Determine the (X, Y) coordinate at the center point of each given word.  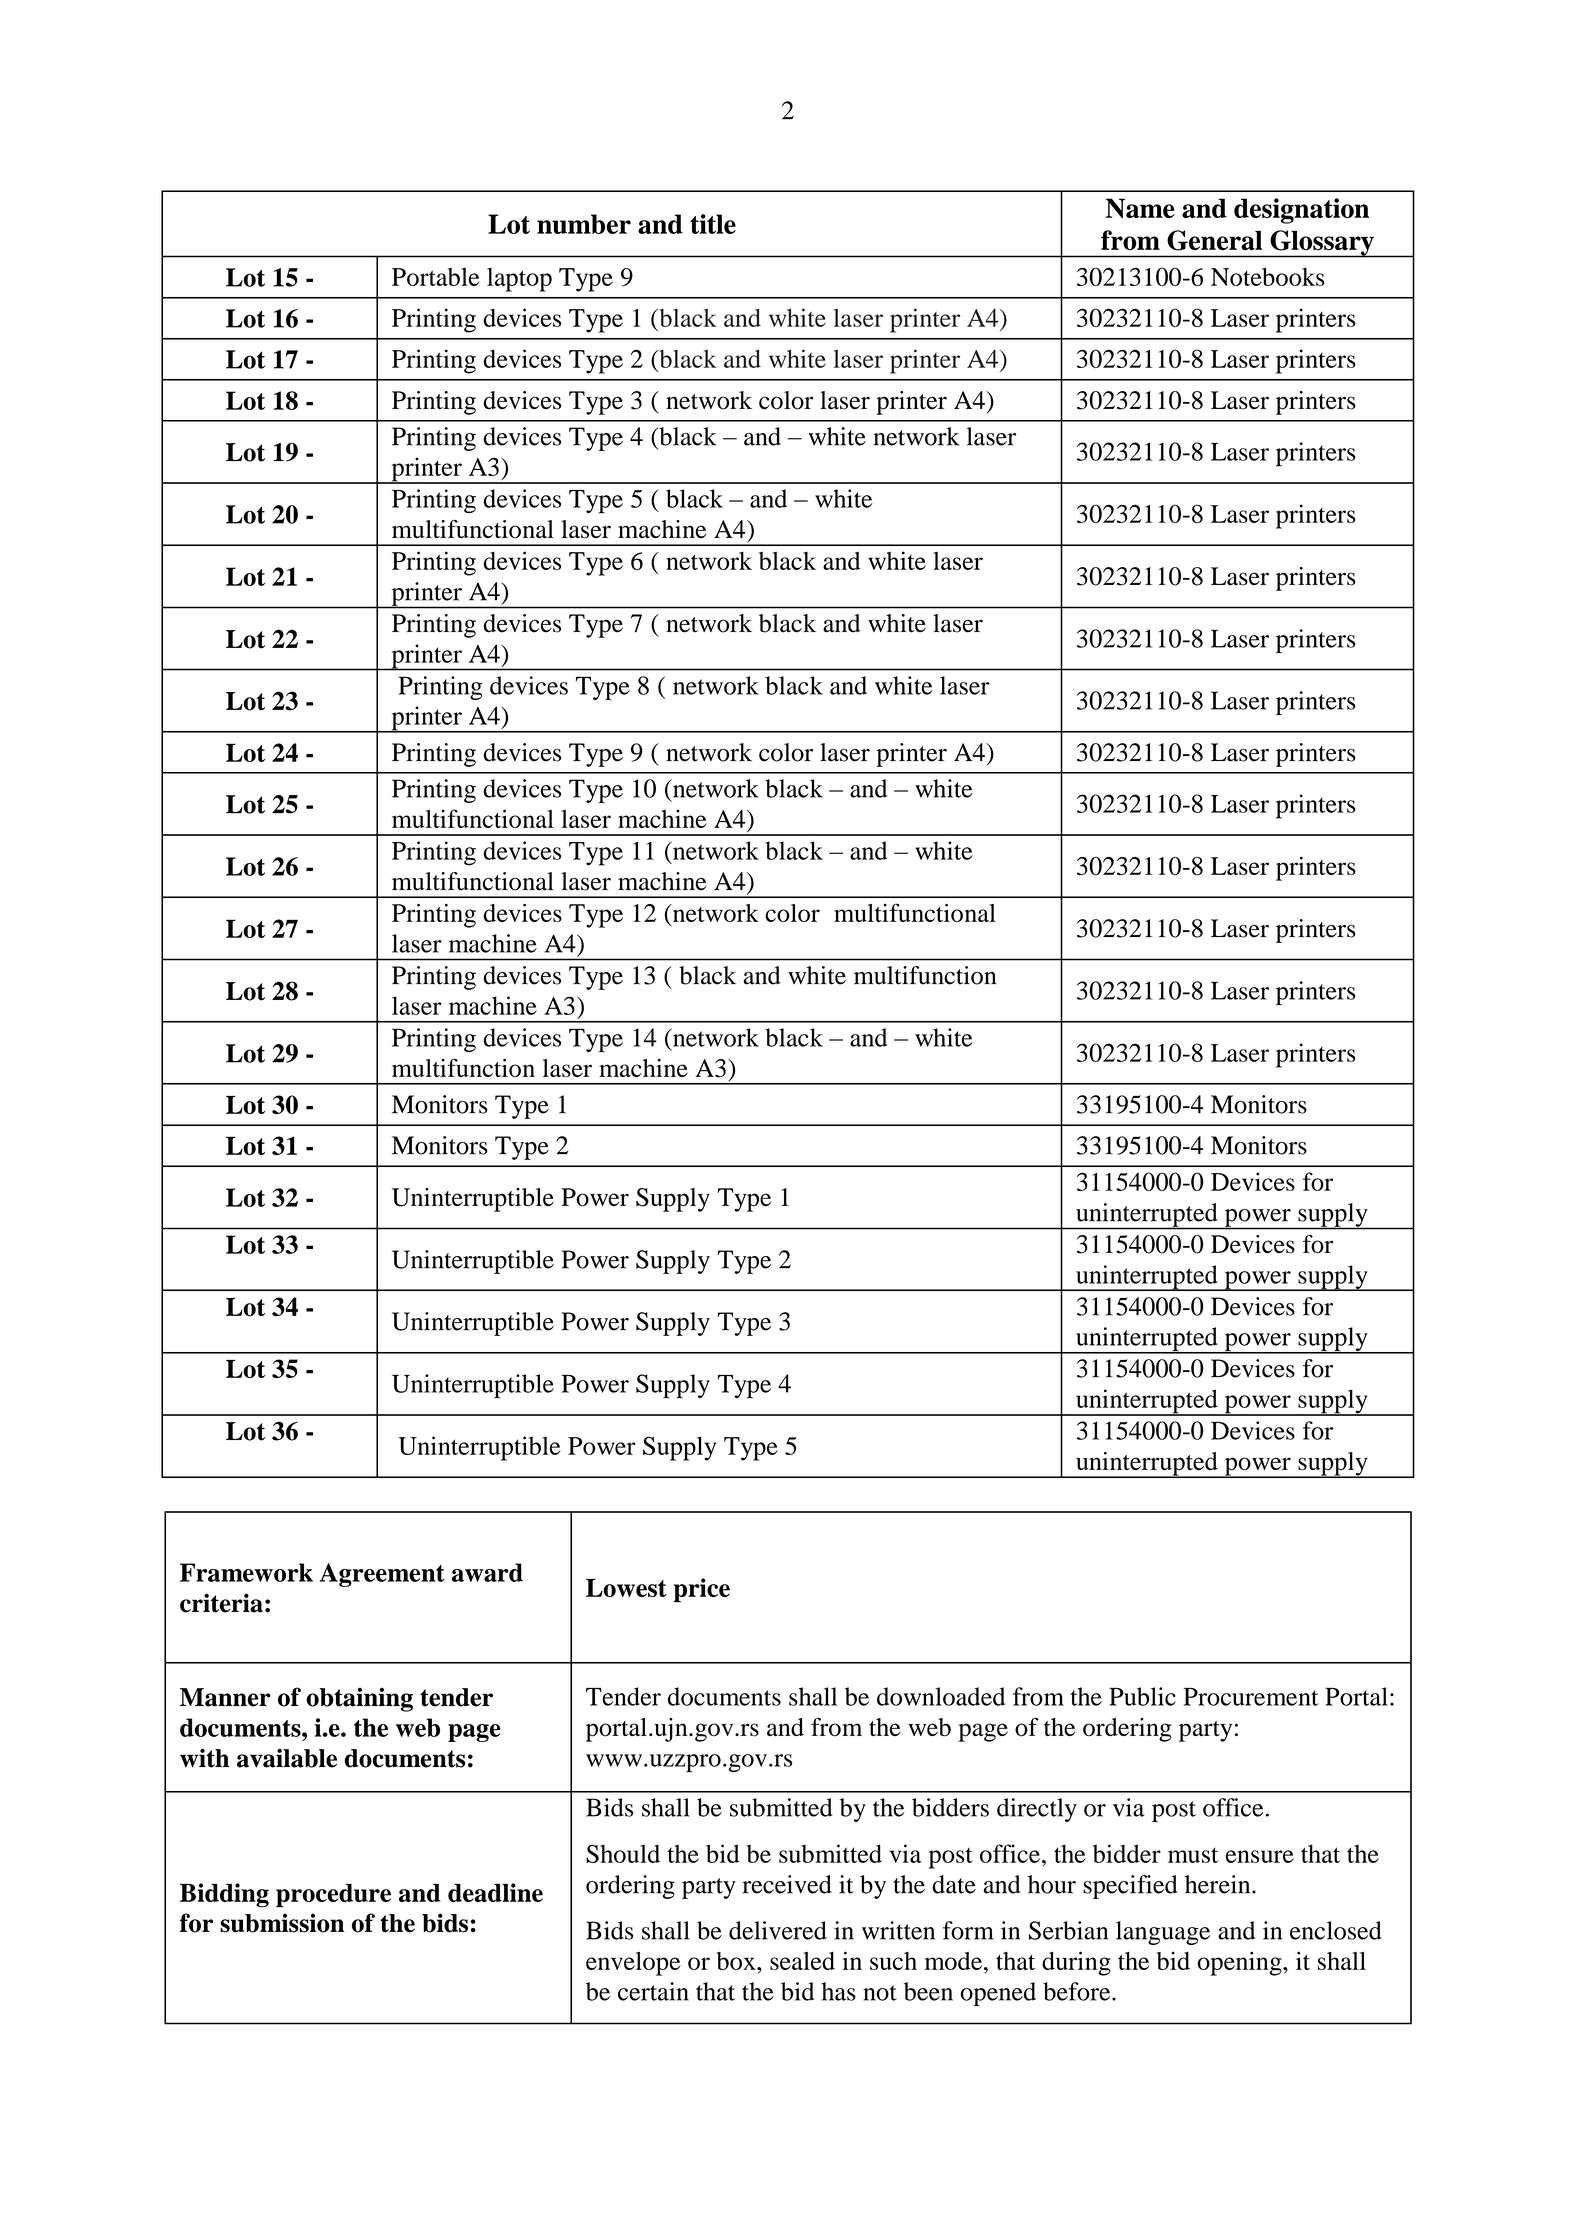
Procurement (1251, 1696)
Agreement (382, 1575)
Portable (436, 276)
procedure (333, 1895)
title (713, 224)
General (1214, 240)
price (701, 1590)
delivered (778, 1930)
